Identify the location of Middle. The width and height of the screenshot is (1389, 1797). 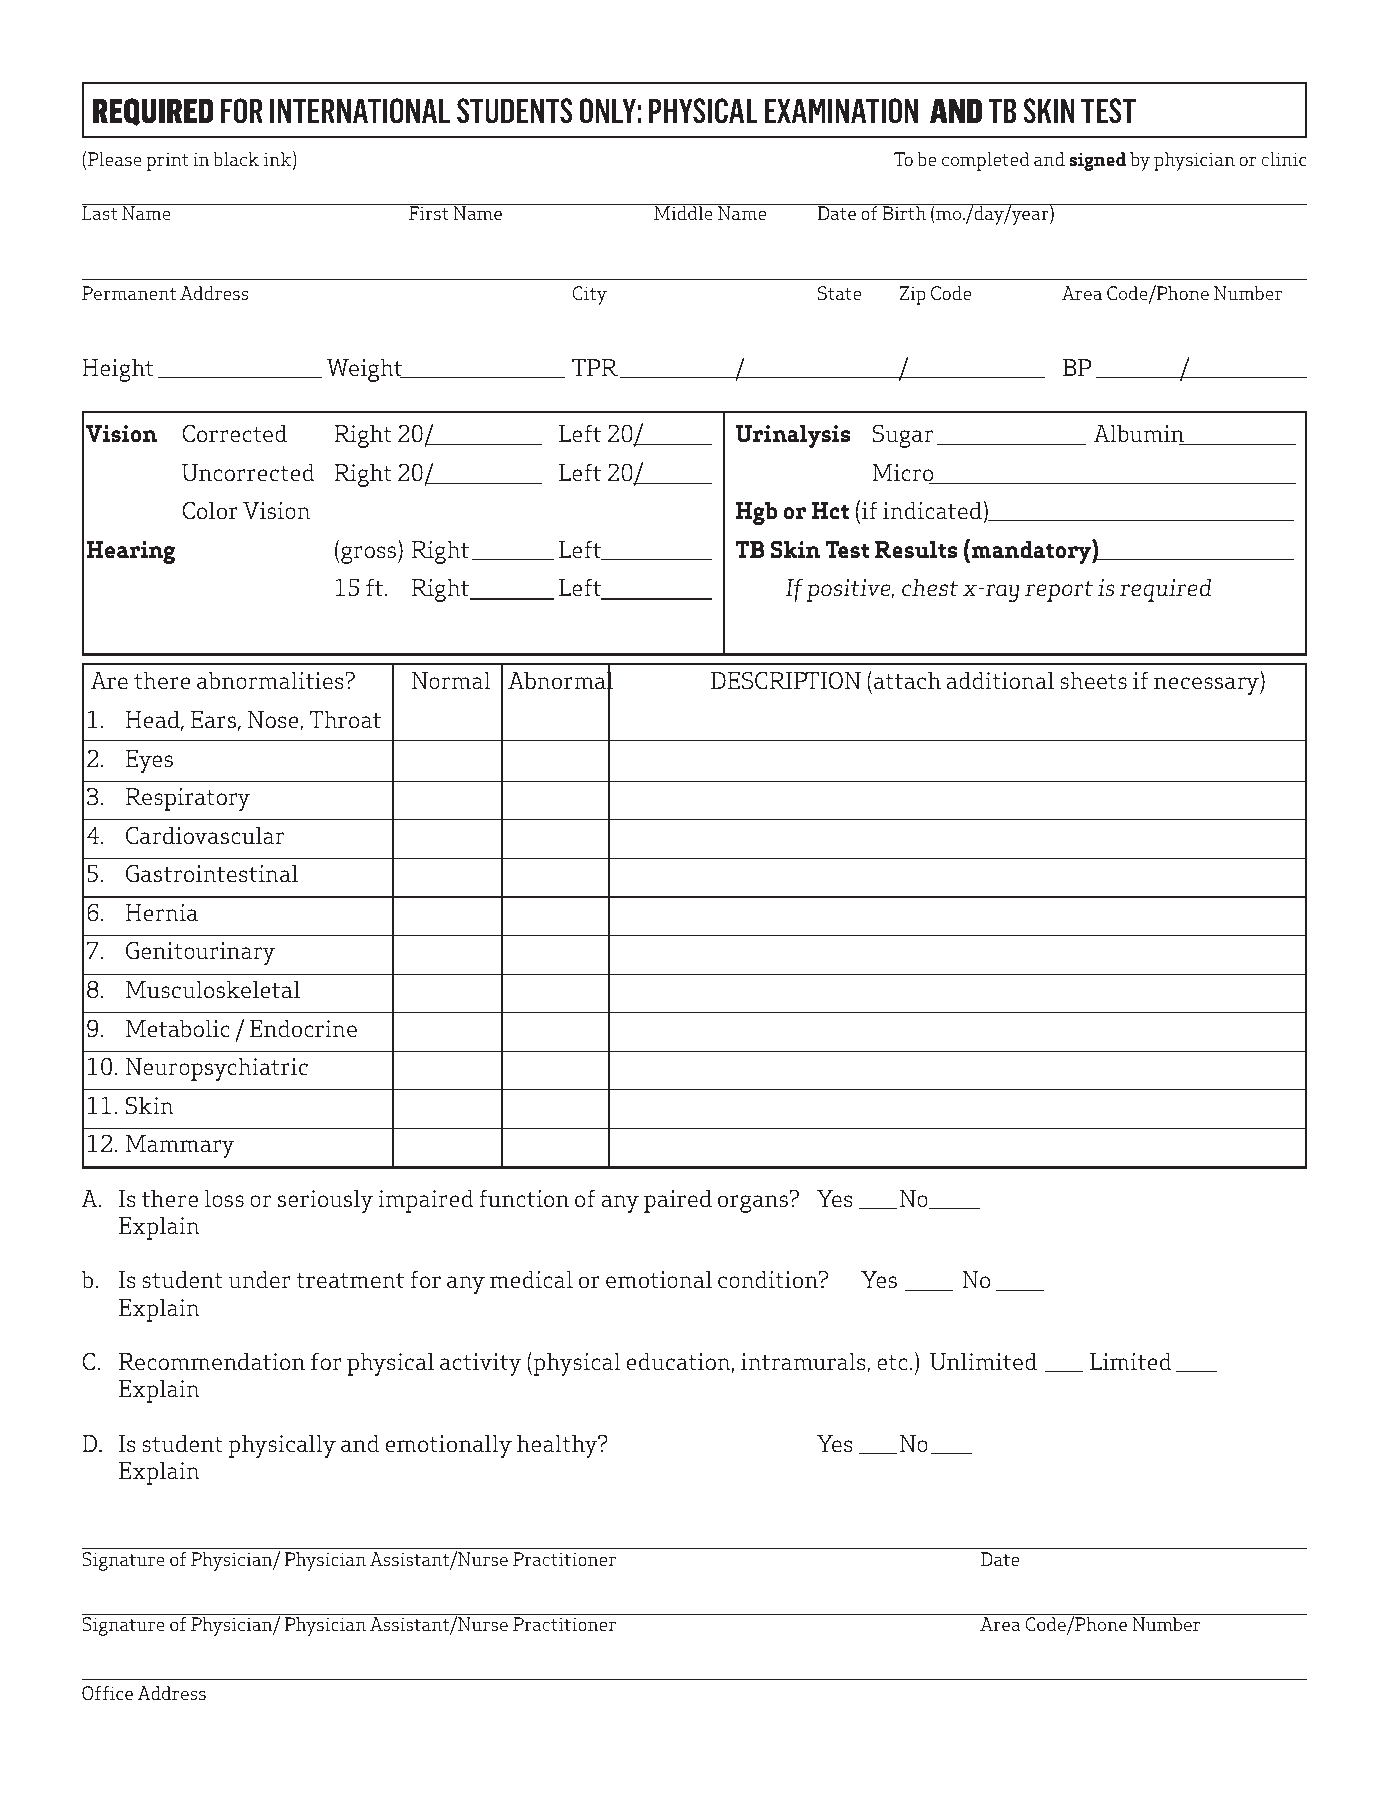
(683, 212).
